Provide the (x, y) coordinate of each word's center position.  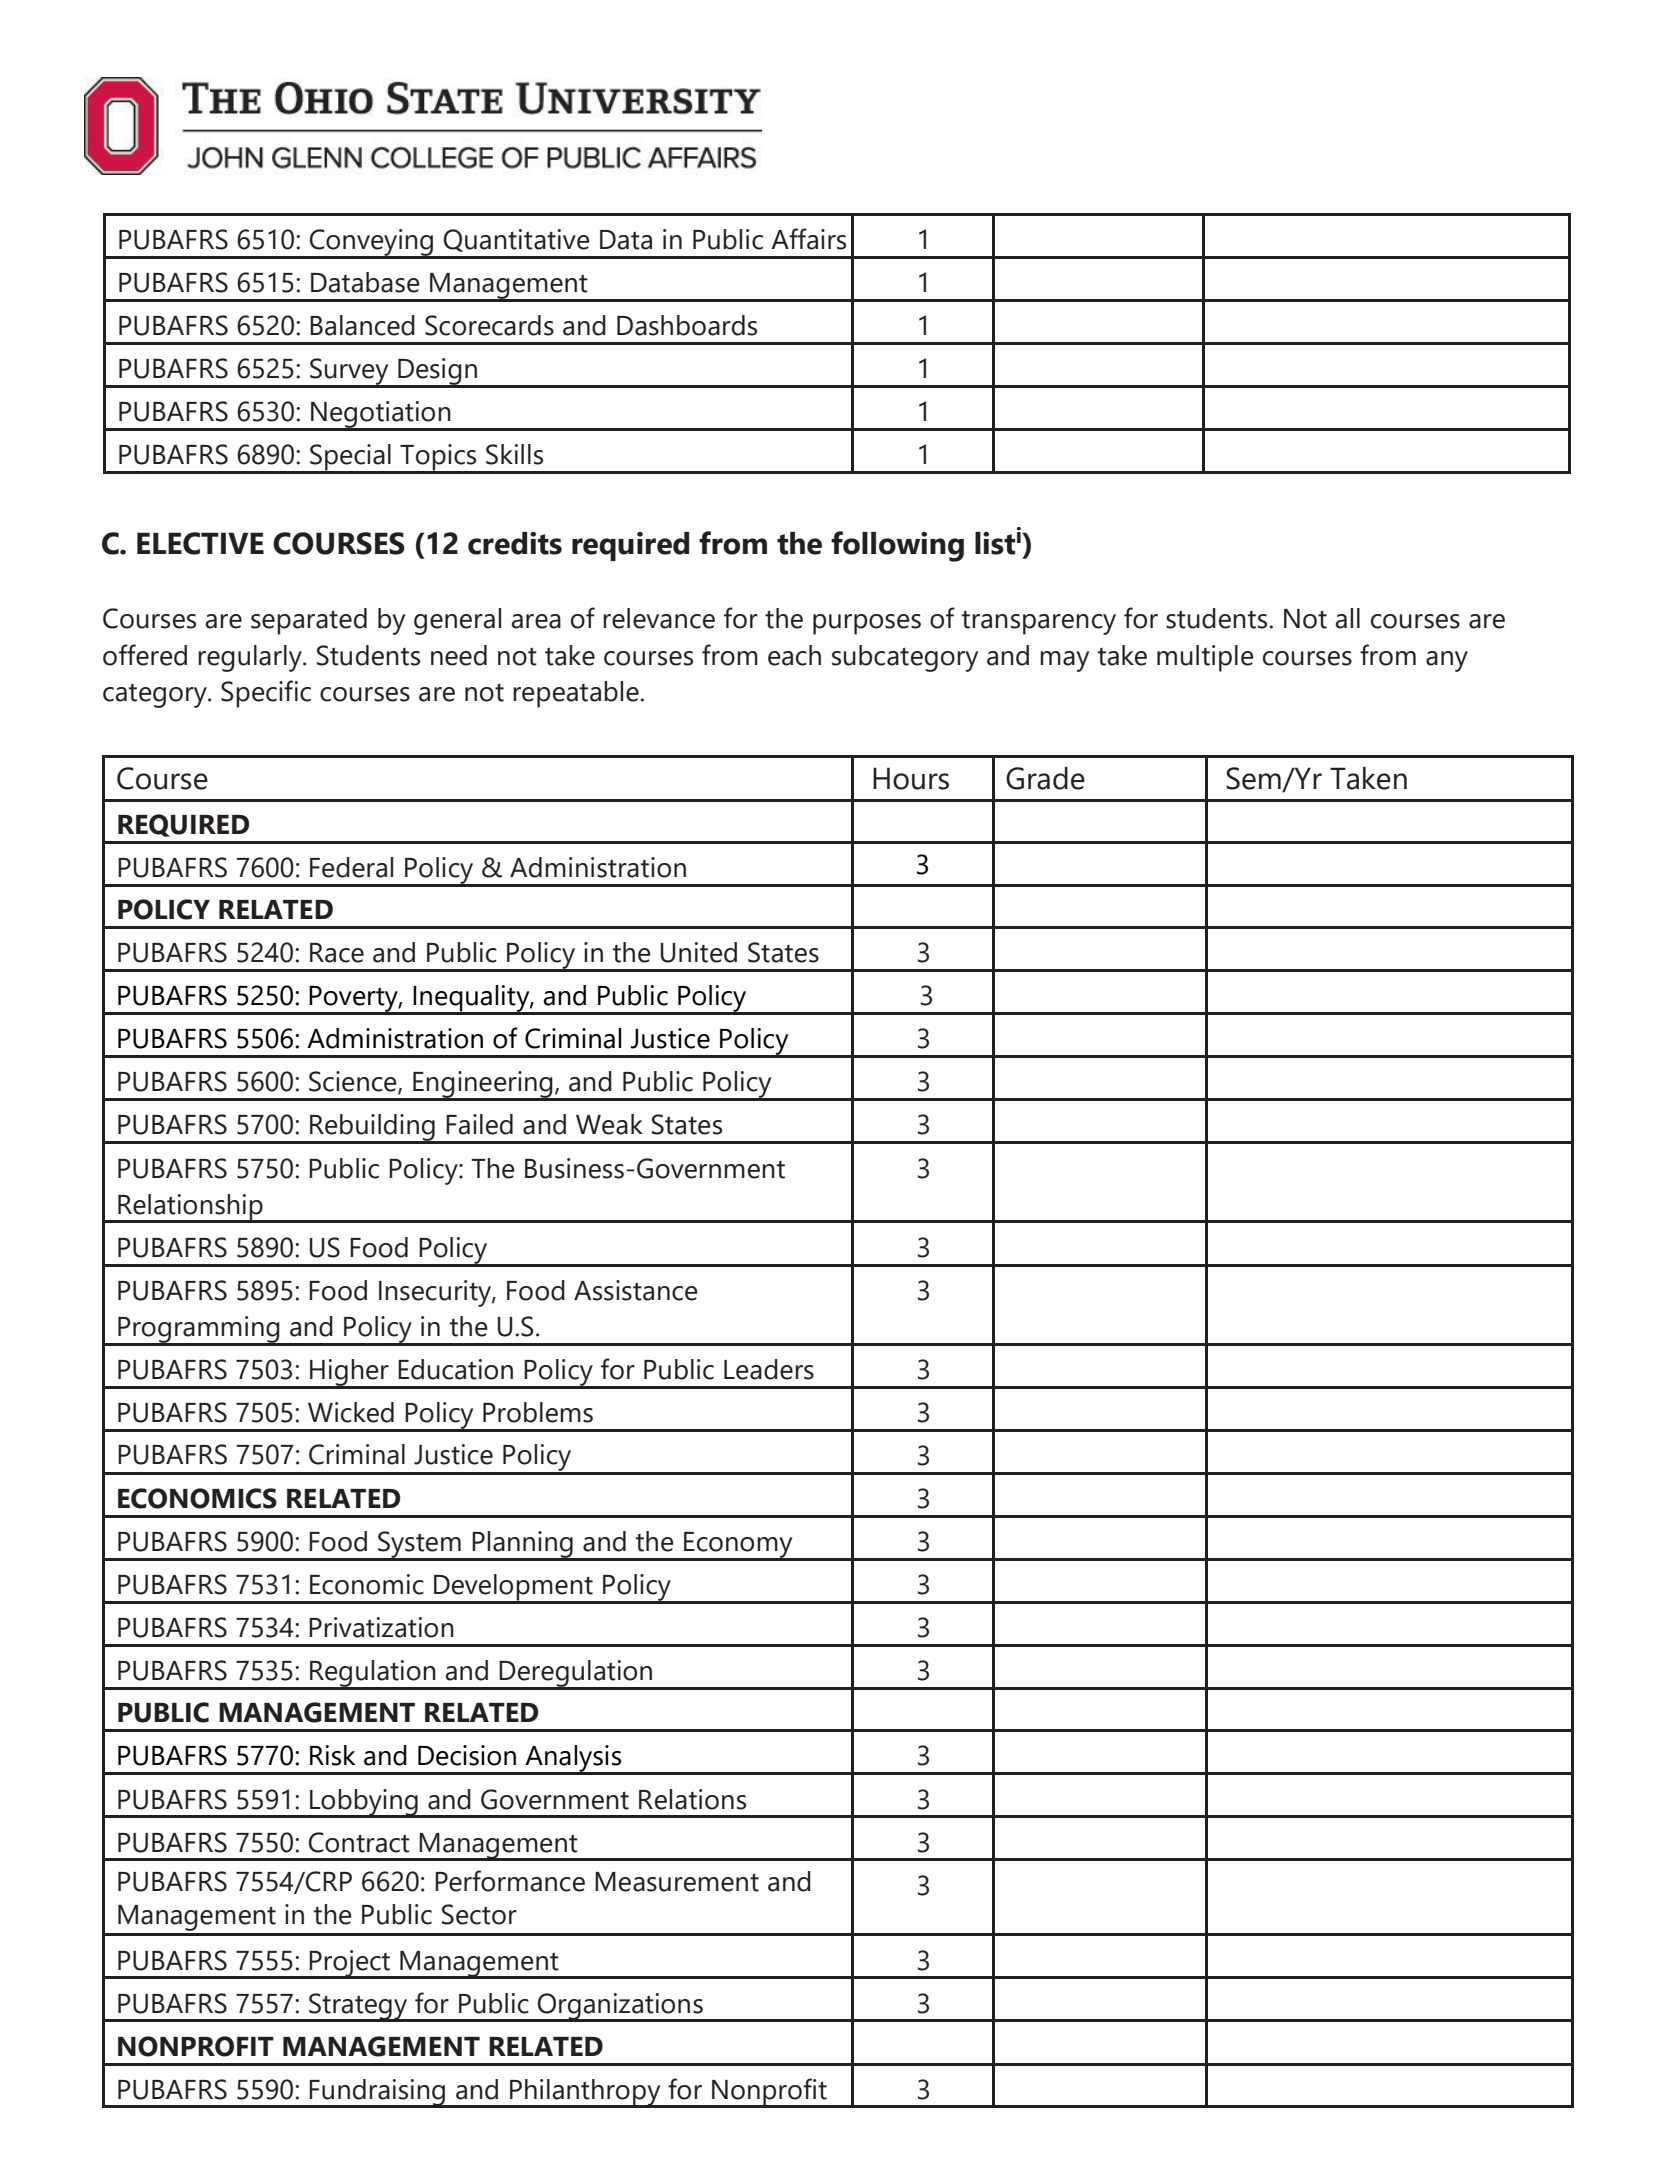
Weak (609, 1124)
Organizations (620, 2007)
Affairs (808, 239)
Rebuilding (372, 1128)
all (1347, 618)
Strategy (358, 2007)
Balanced (362, 325)
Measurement (677, 1882)
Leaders (769, 1369)
